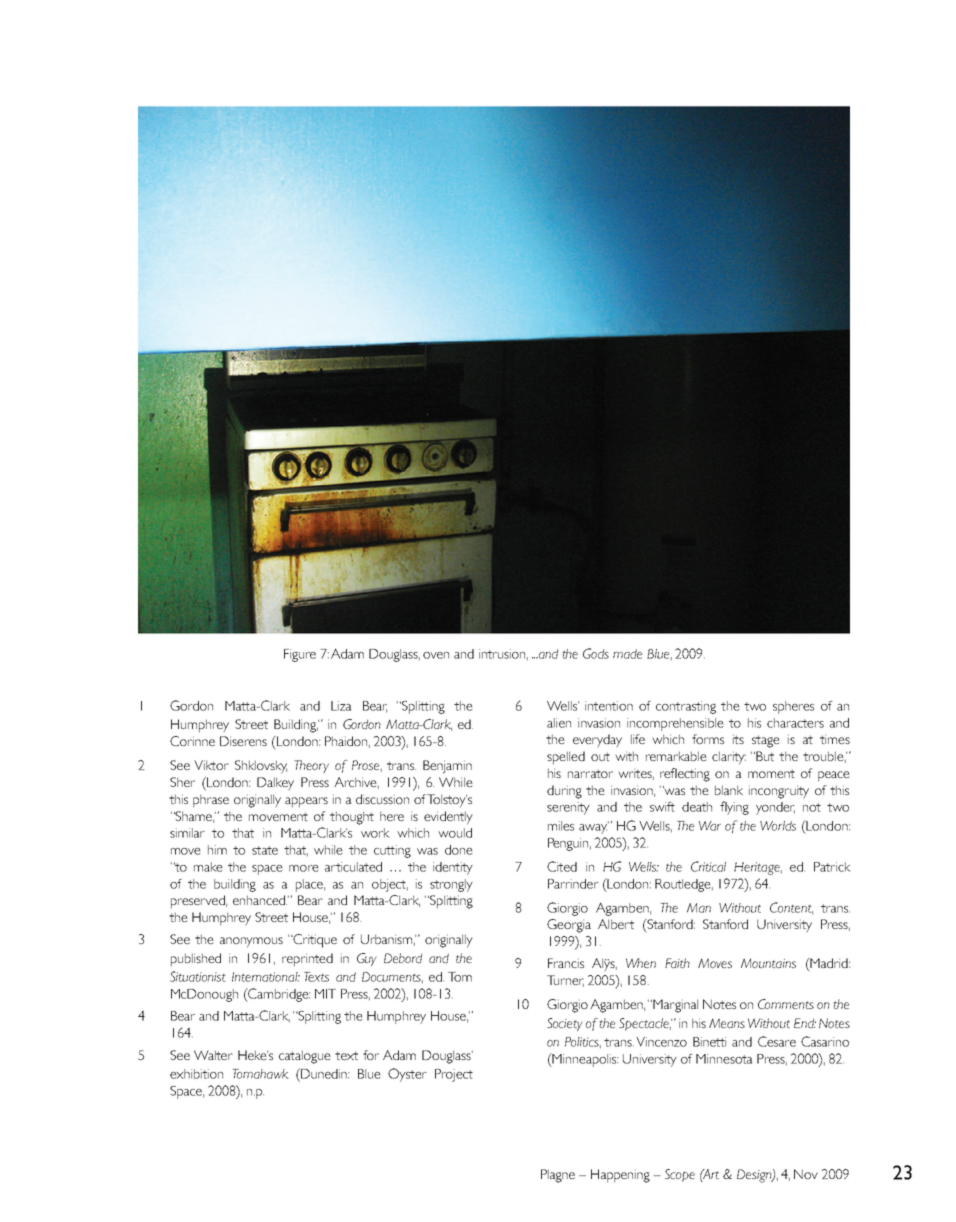 This screenshot has width=956, height=1222. I want to click on Society, so click(564, 1024).
